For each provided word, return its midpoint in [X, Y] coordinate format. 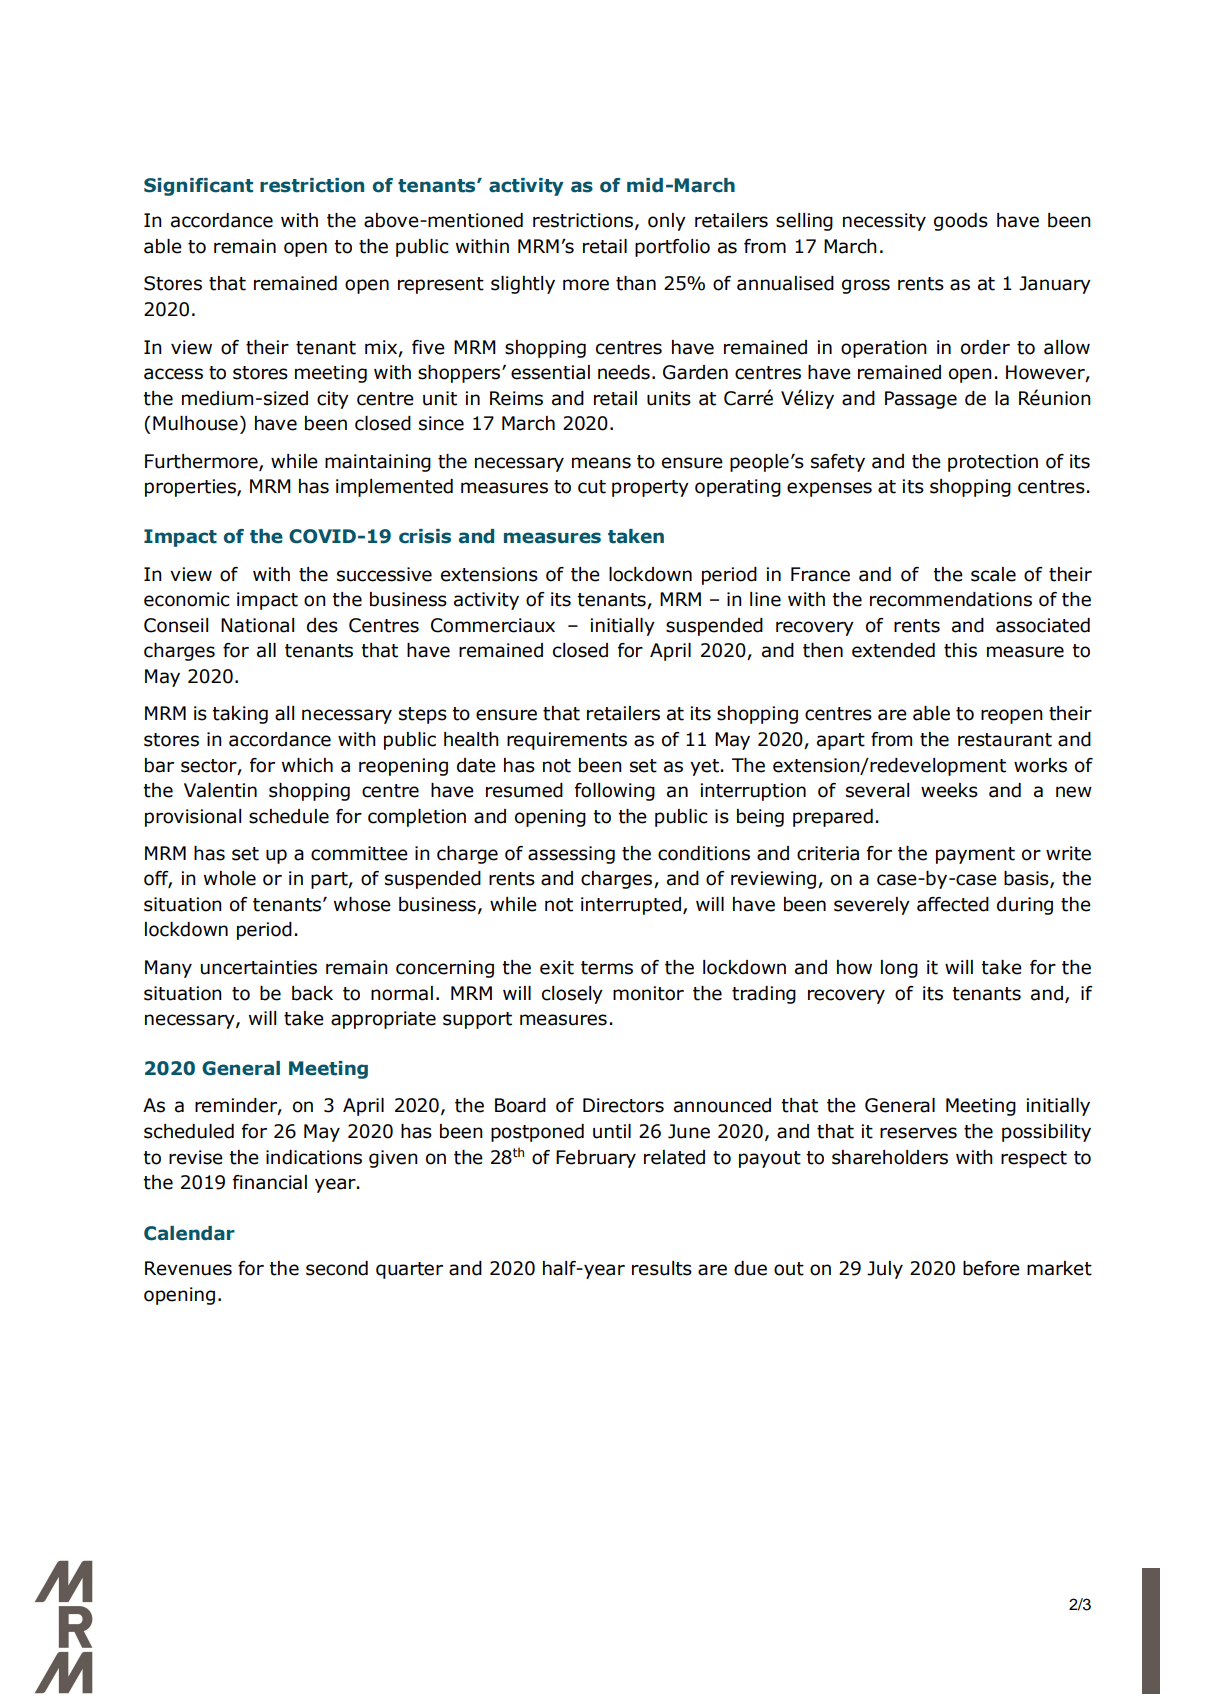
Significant [198, 187]
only [667, 222]
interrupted [631, 906]
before [991, 1268]
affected [953, 904]
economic [187, 599]
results [662, 1268]
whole [230, 878]
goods [961, 222]
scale [993, 574]
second [337, 1268]
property [650, 488]
